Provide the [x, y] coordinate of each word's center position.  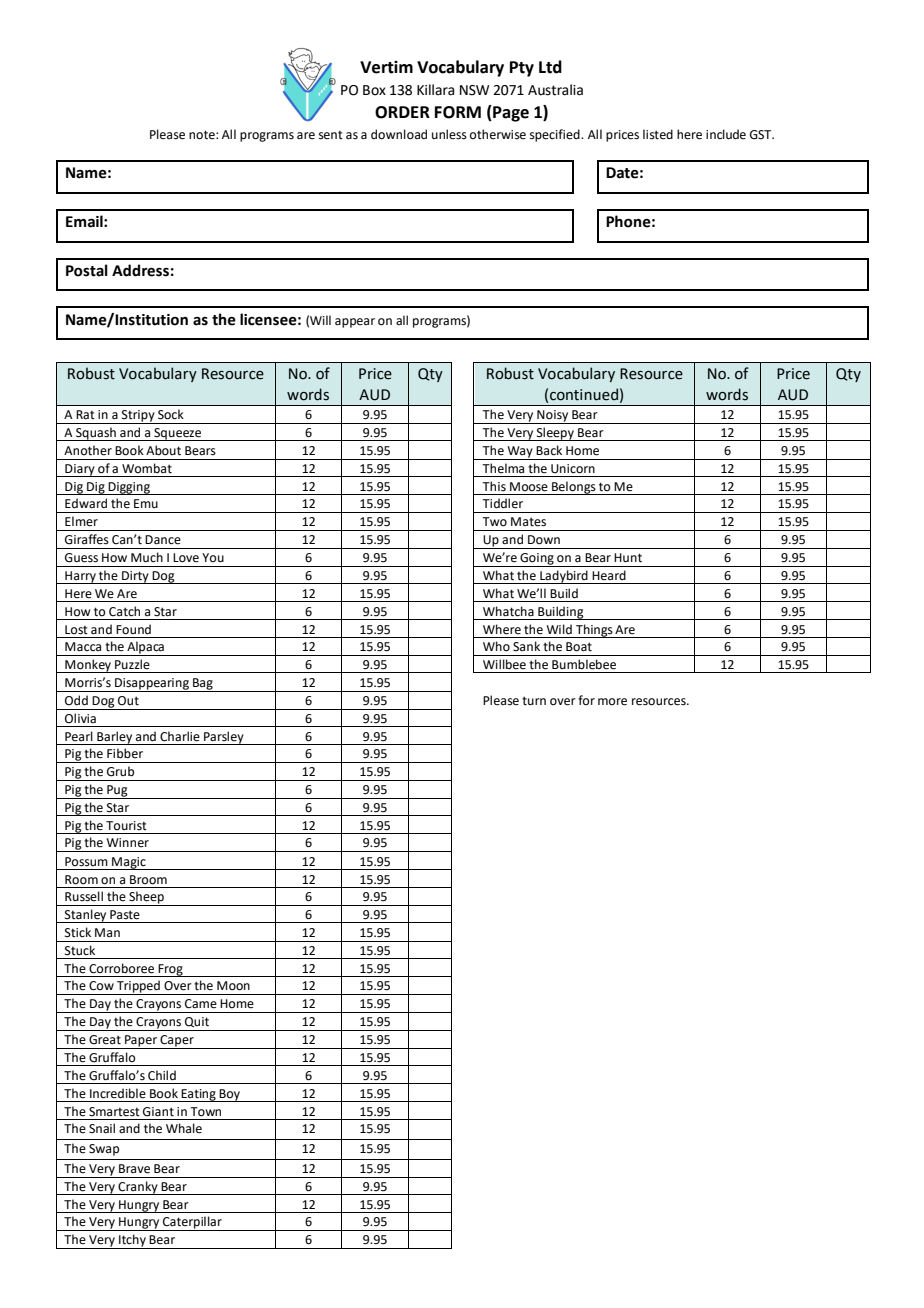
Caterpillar [192, 1223]
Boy [229, 1095]
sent [331, 135]
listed [658, 134]
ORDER [402, 112]
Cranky [138, 1188]
